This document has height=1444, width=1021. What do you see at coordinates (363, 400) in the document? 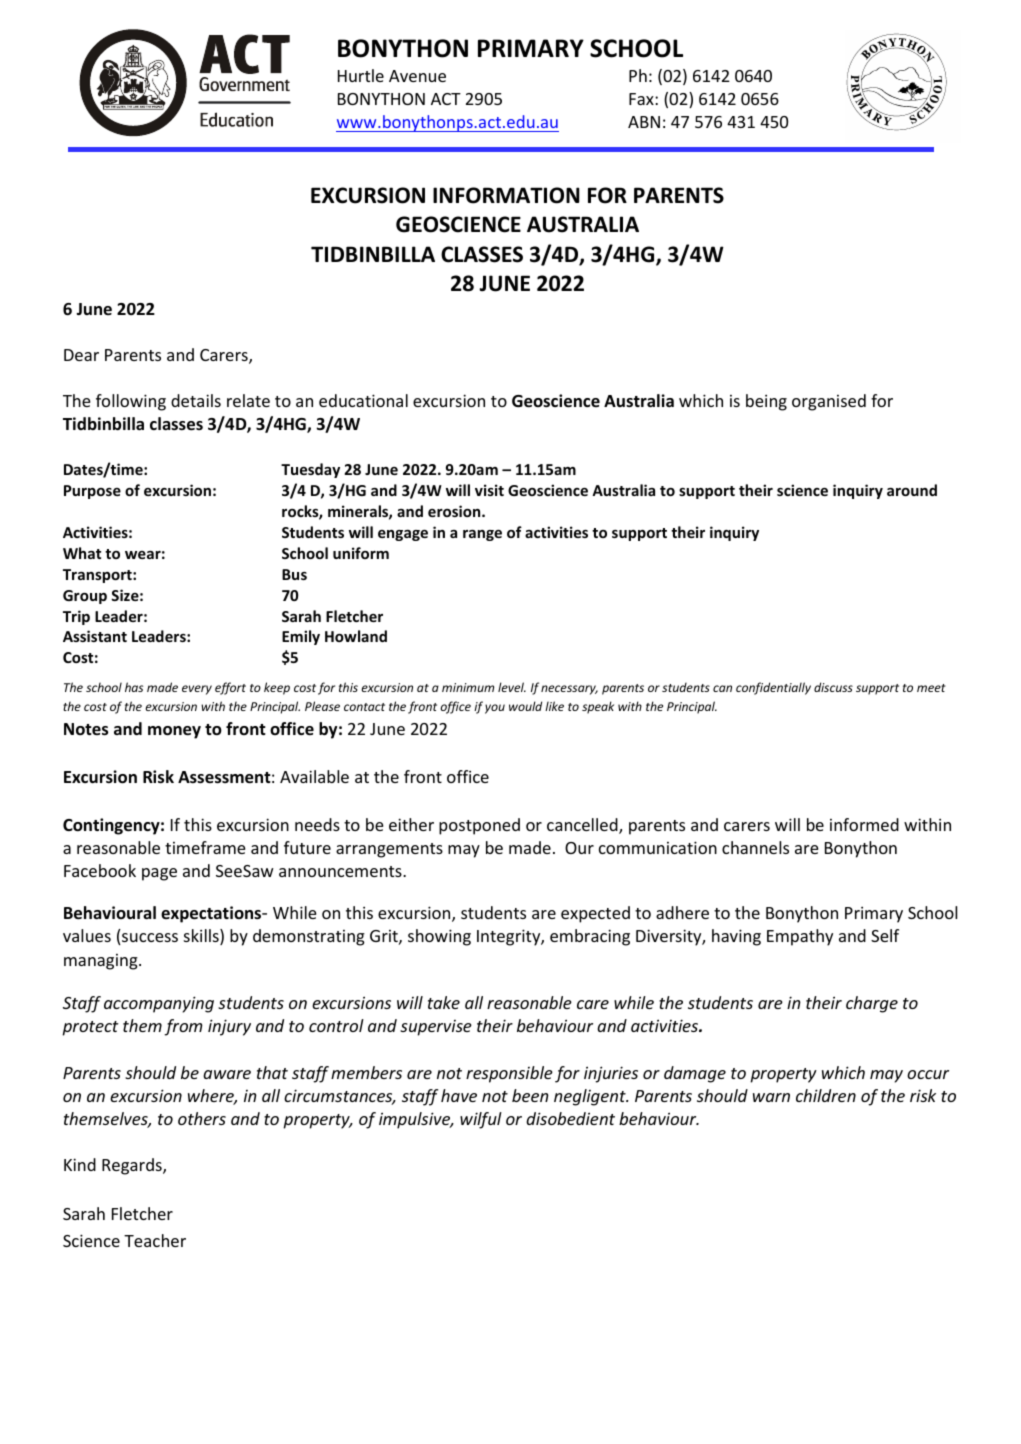
I see `educational` at bounding box center [363, 400].
